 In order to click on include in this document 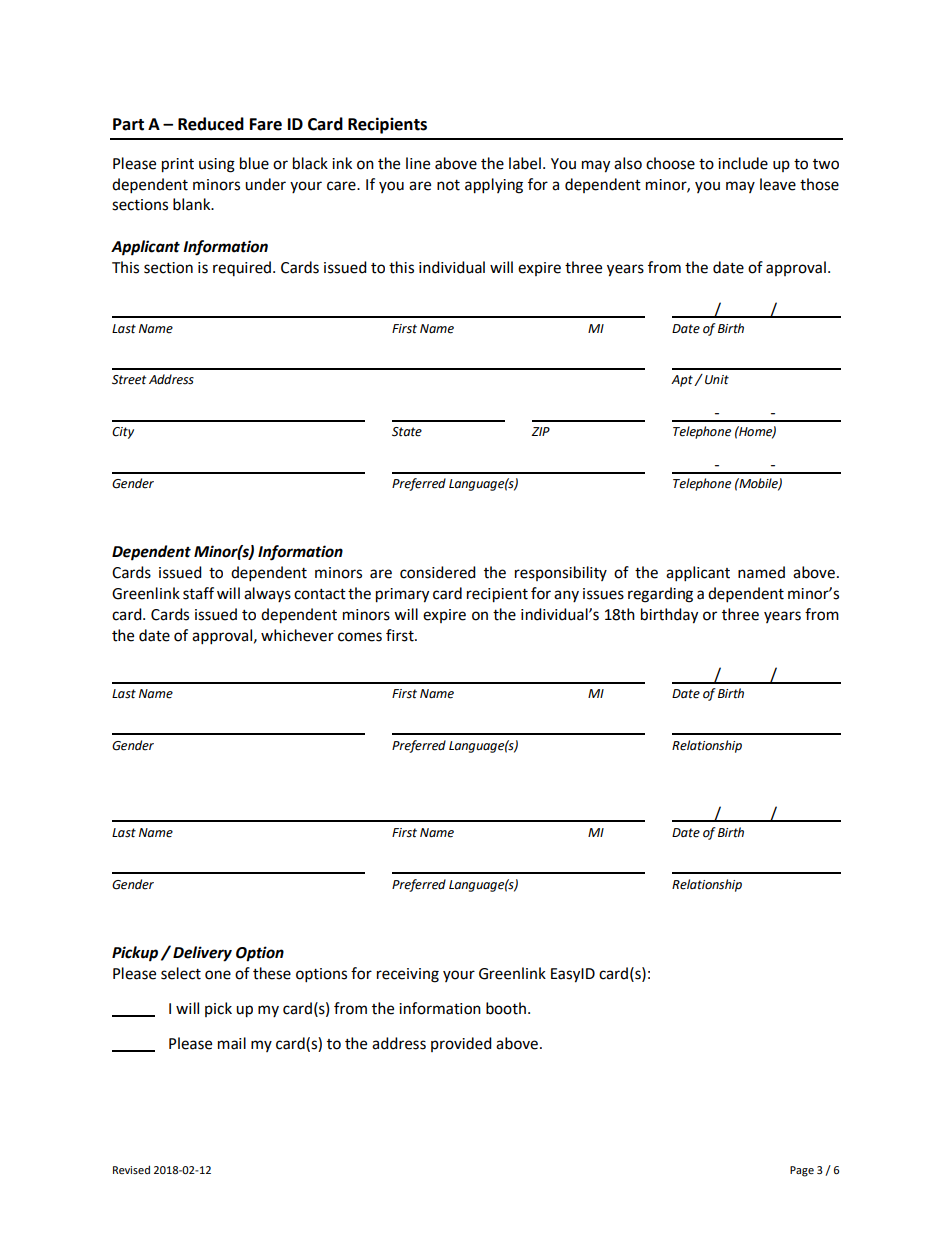, I will do `click(743, 163)`.
